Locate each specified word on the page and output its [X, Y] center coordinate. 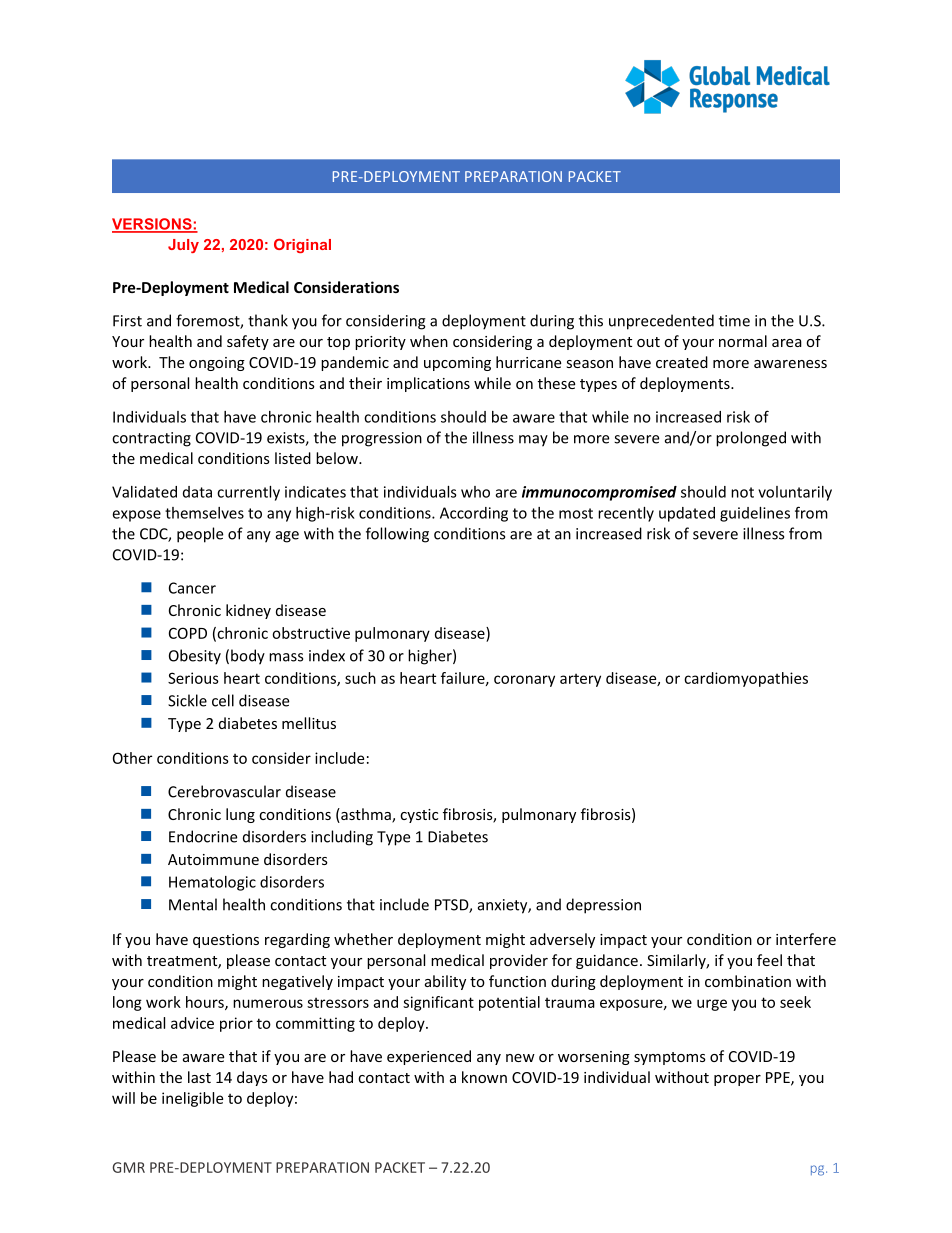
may [533, 441]
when [429, 341]
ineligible [192, 1099]
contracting [151, 439]
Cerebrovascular [224, 791]
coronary [524, 681]
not [742, 492]
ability [445, 982]
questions [226, 941]
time [734, 321]
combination [748, 981]
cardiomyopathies [746, 679]
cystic [419, 816]
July [183, 246]
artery [580, 680]
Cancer [192, 588]
